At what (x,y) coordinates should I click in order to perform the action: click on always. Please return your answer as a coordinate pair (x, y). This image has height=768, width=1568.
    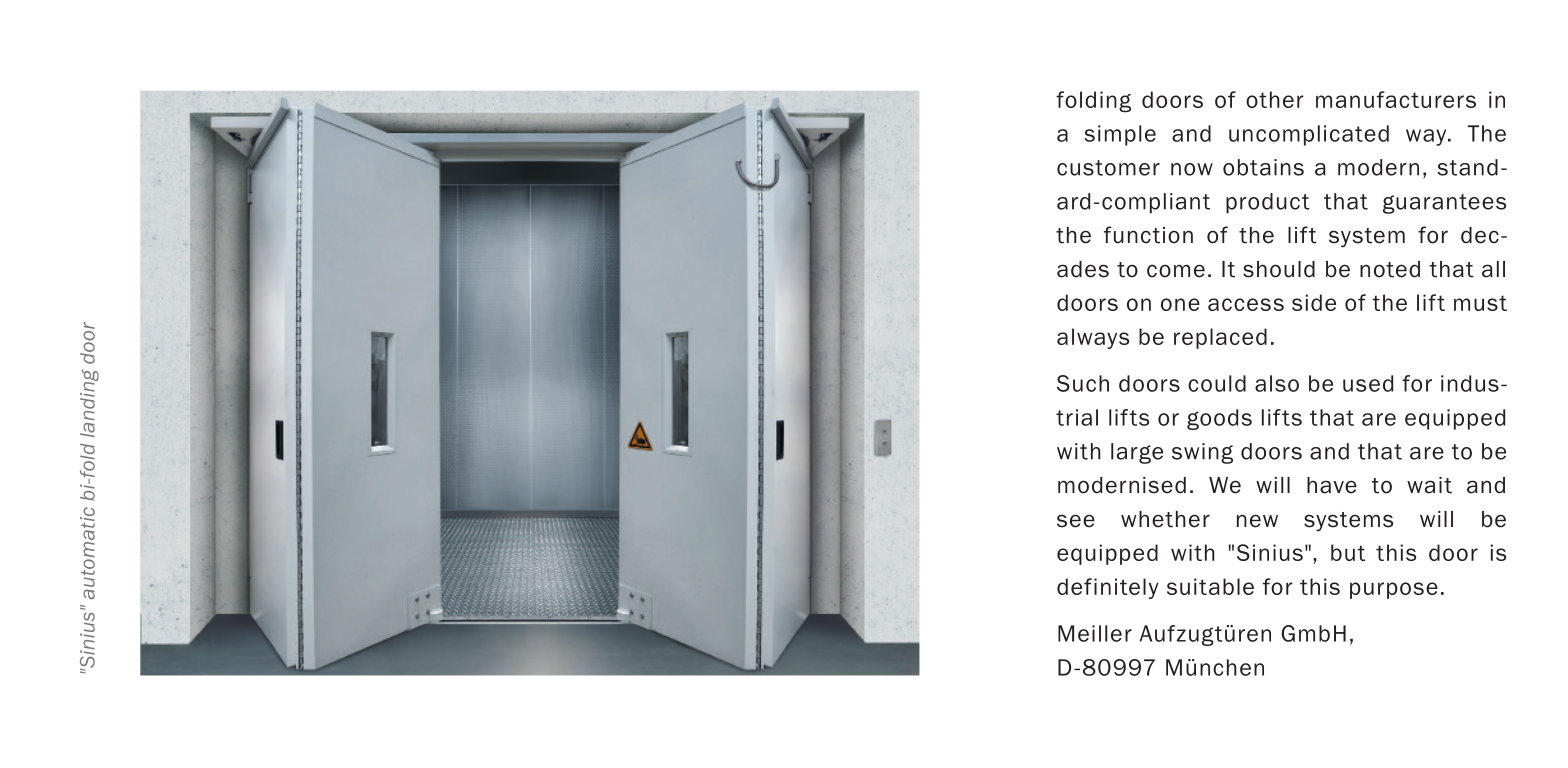
    Looking at the image, I should click on (1093, 338).
